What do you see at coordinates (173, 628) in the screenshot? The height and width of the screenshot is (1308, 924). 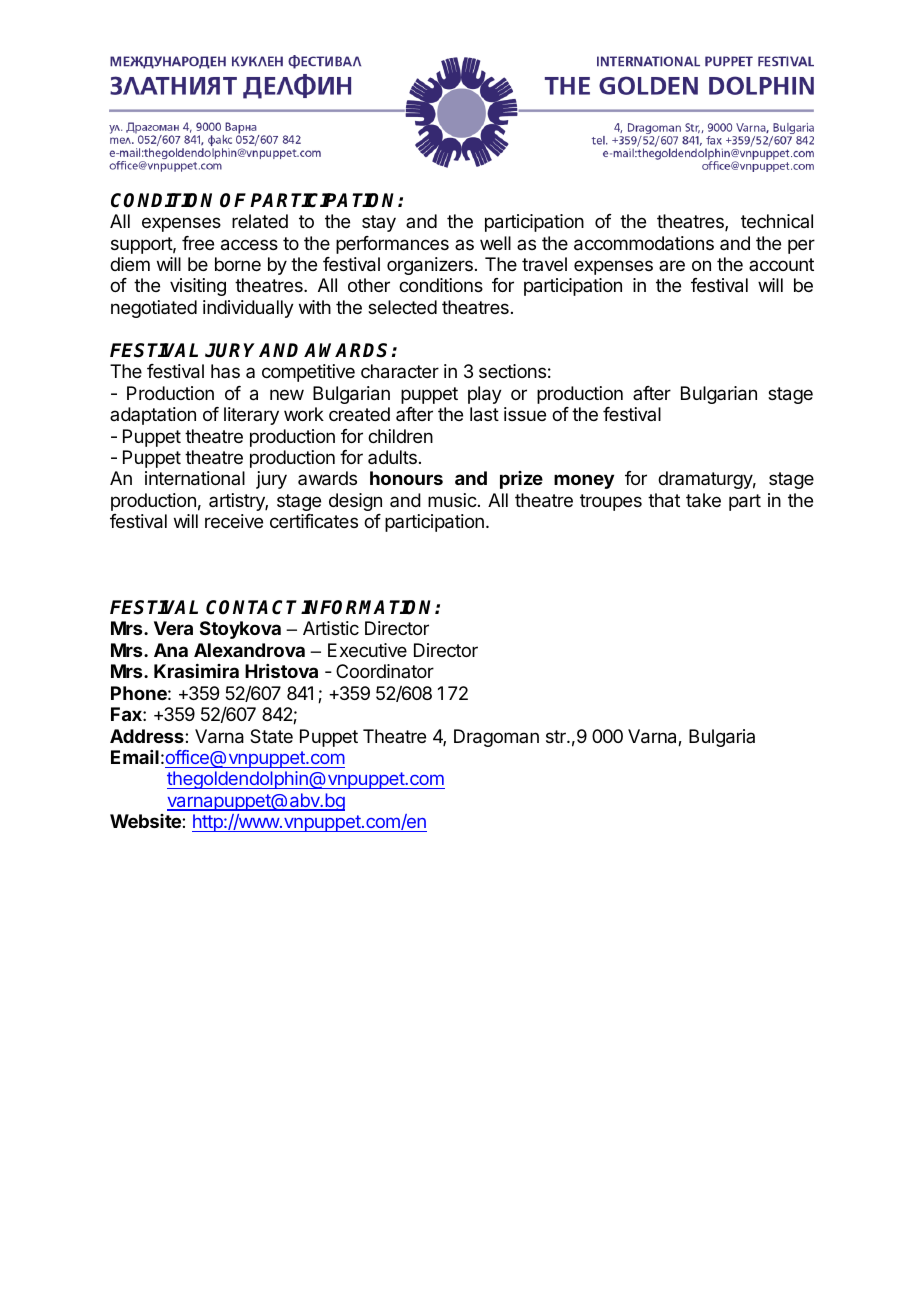 I see `Vera` at bounding box center [173, 628].
